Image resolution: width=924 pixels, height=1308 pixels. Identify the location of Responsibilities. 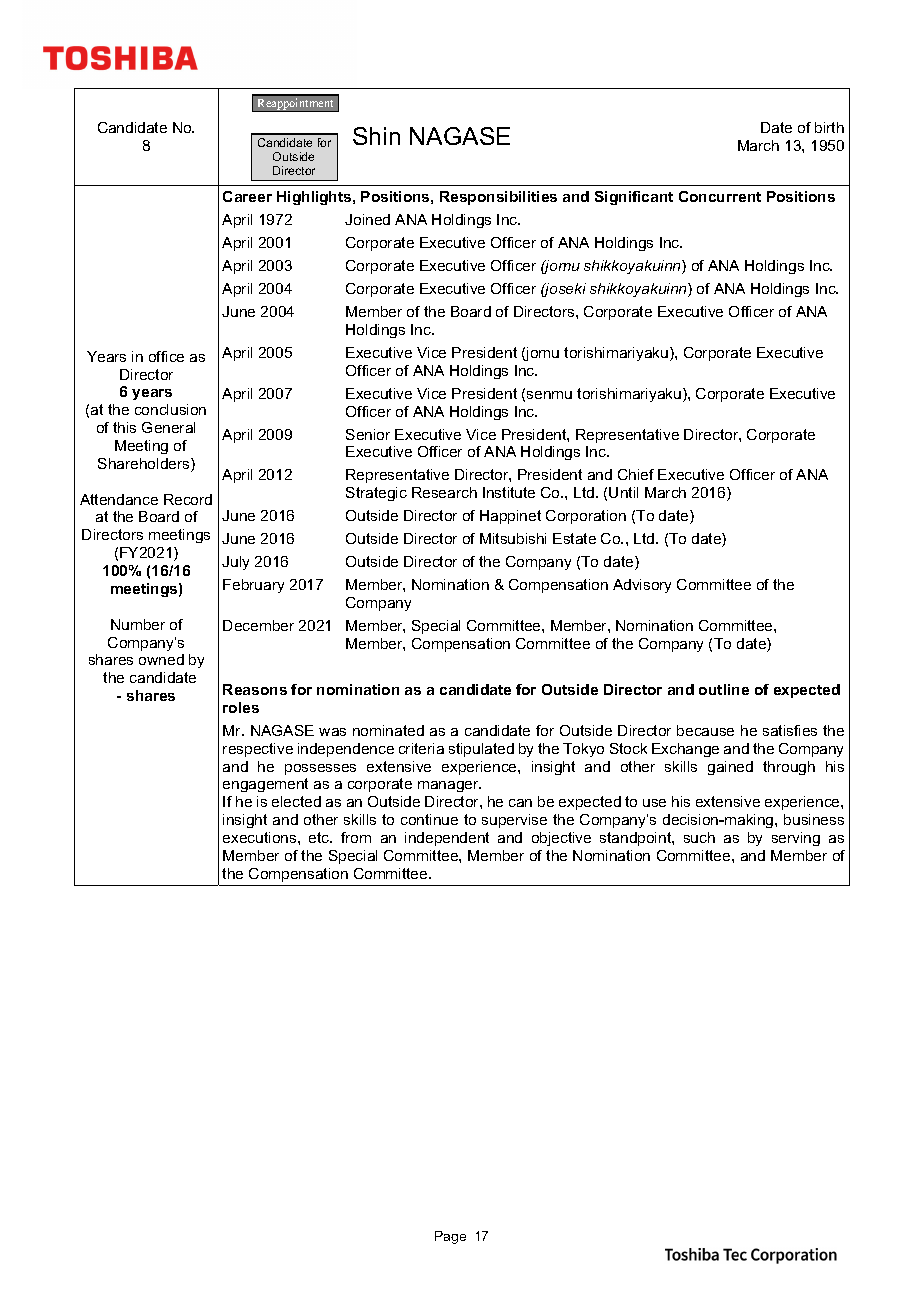
(498, 198).
